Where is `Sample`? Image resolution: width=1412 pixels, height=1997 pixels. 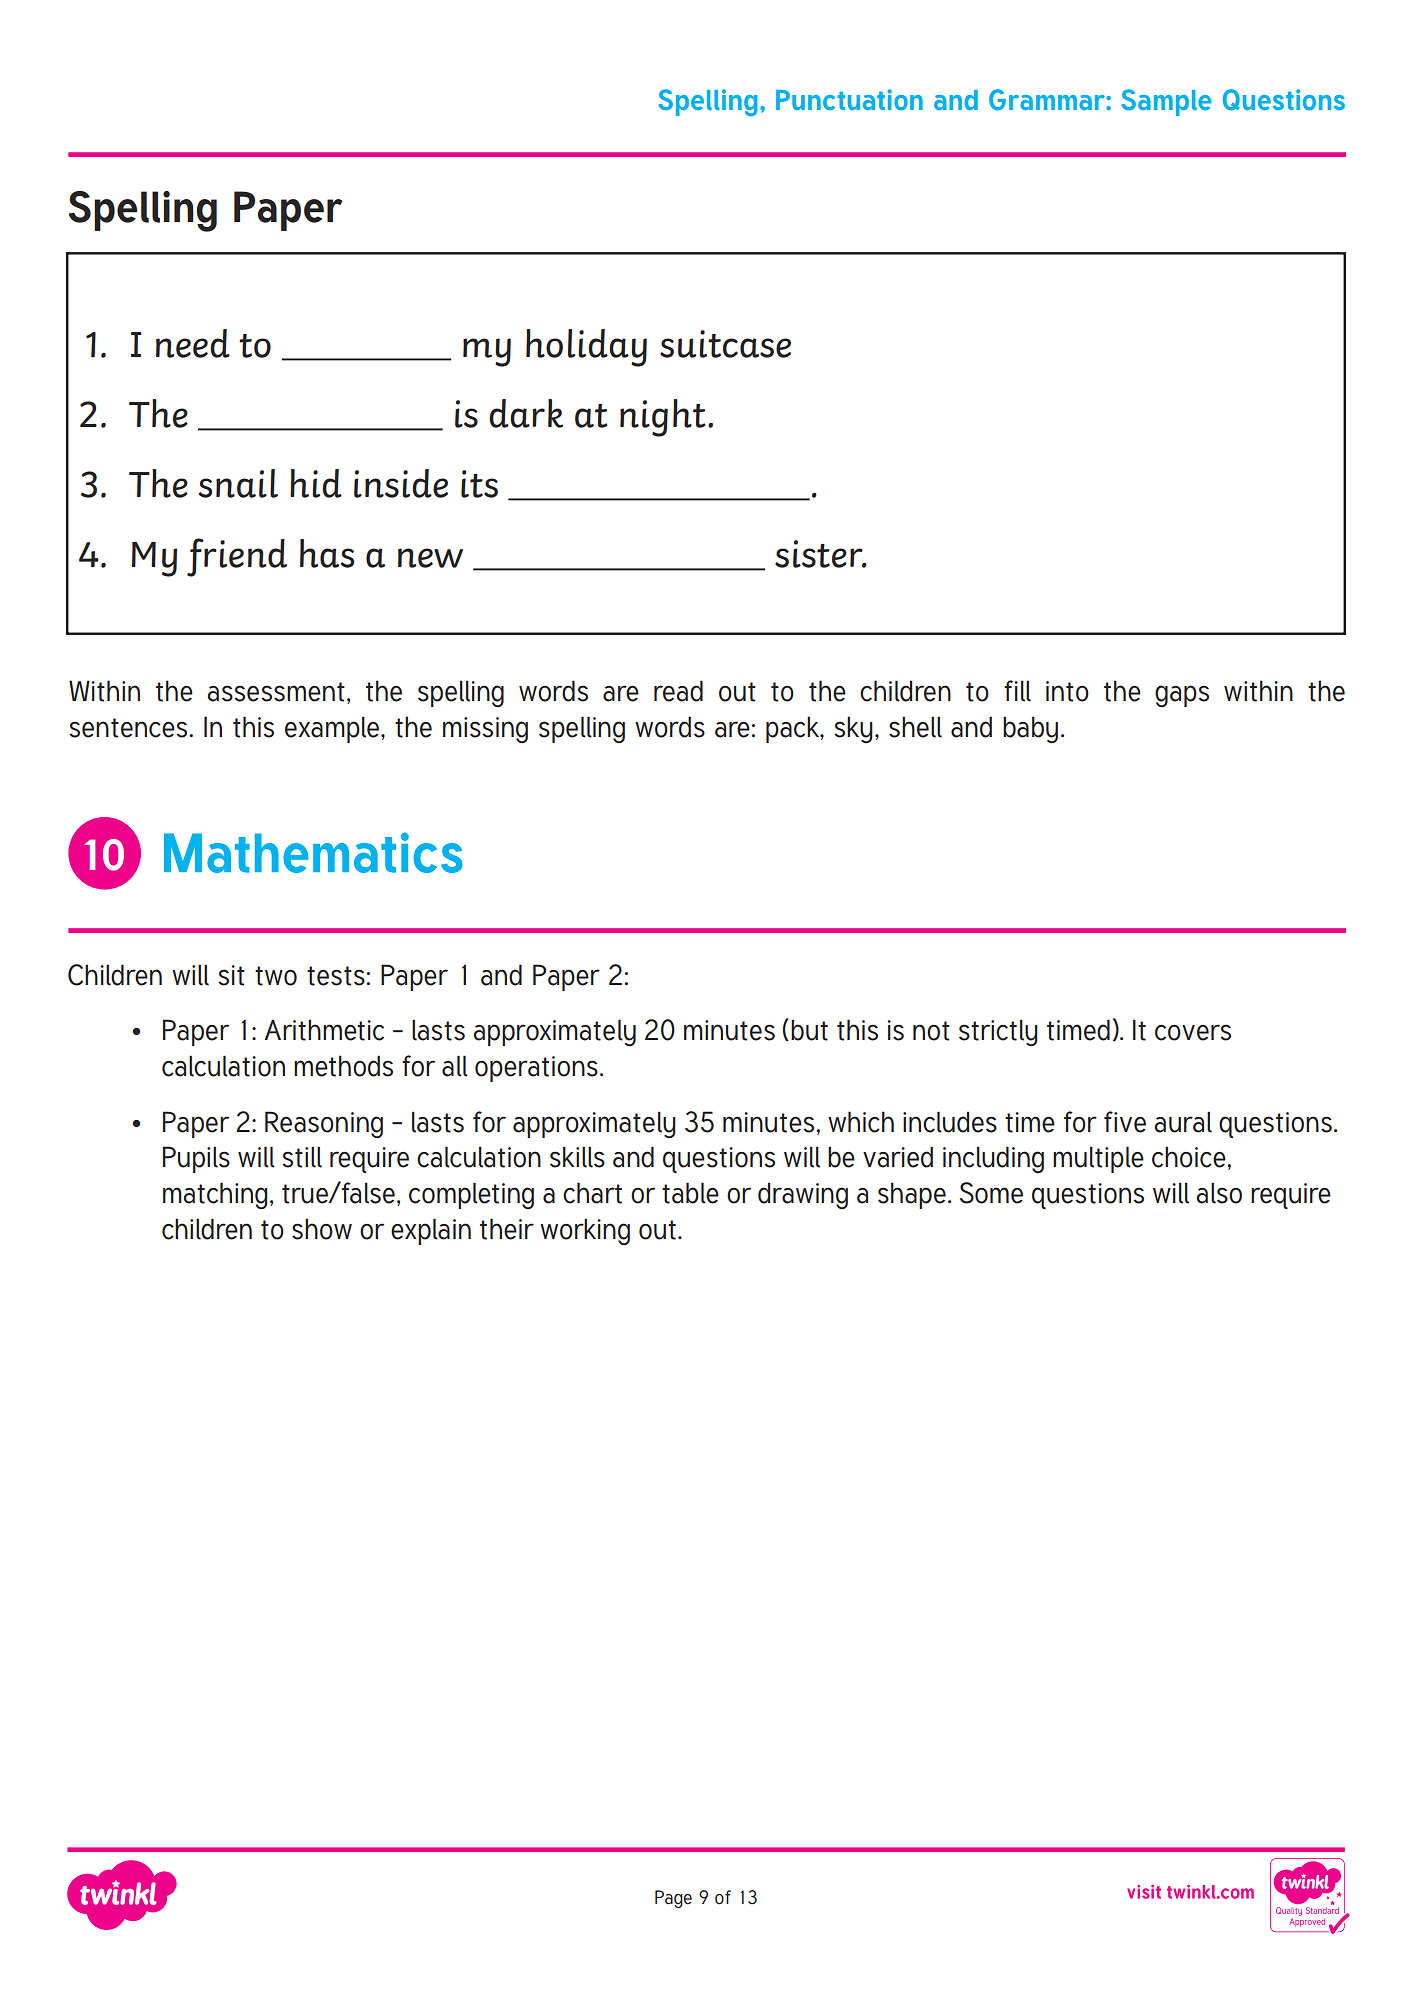
Sample is located at coordinates (1167, 102).
